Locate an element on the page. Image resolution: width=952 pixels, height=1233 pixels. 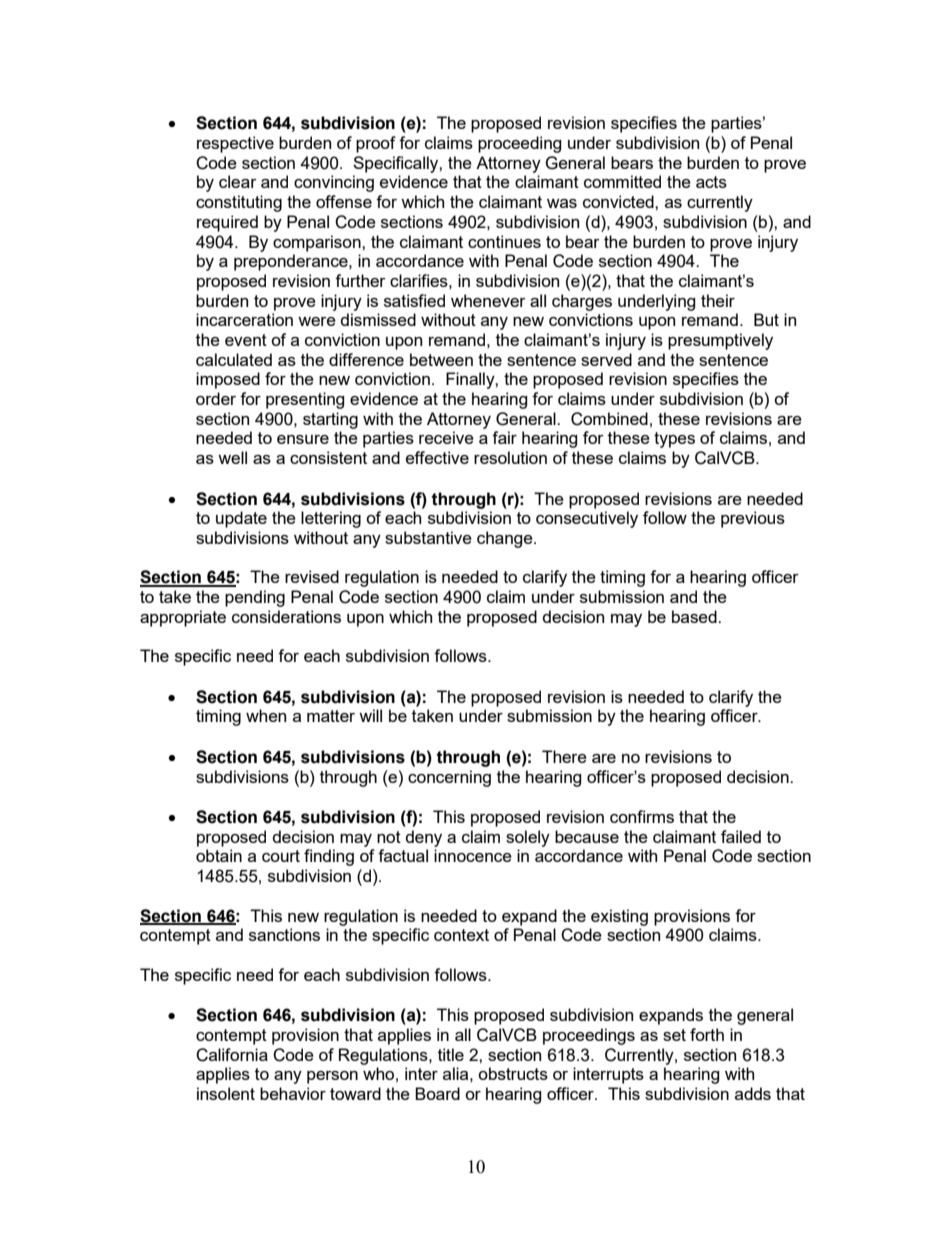
California is located at coordinates (232, 1055).
